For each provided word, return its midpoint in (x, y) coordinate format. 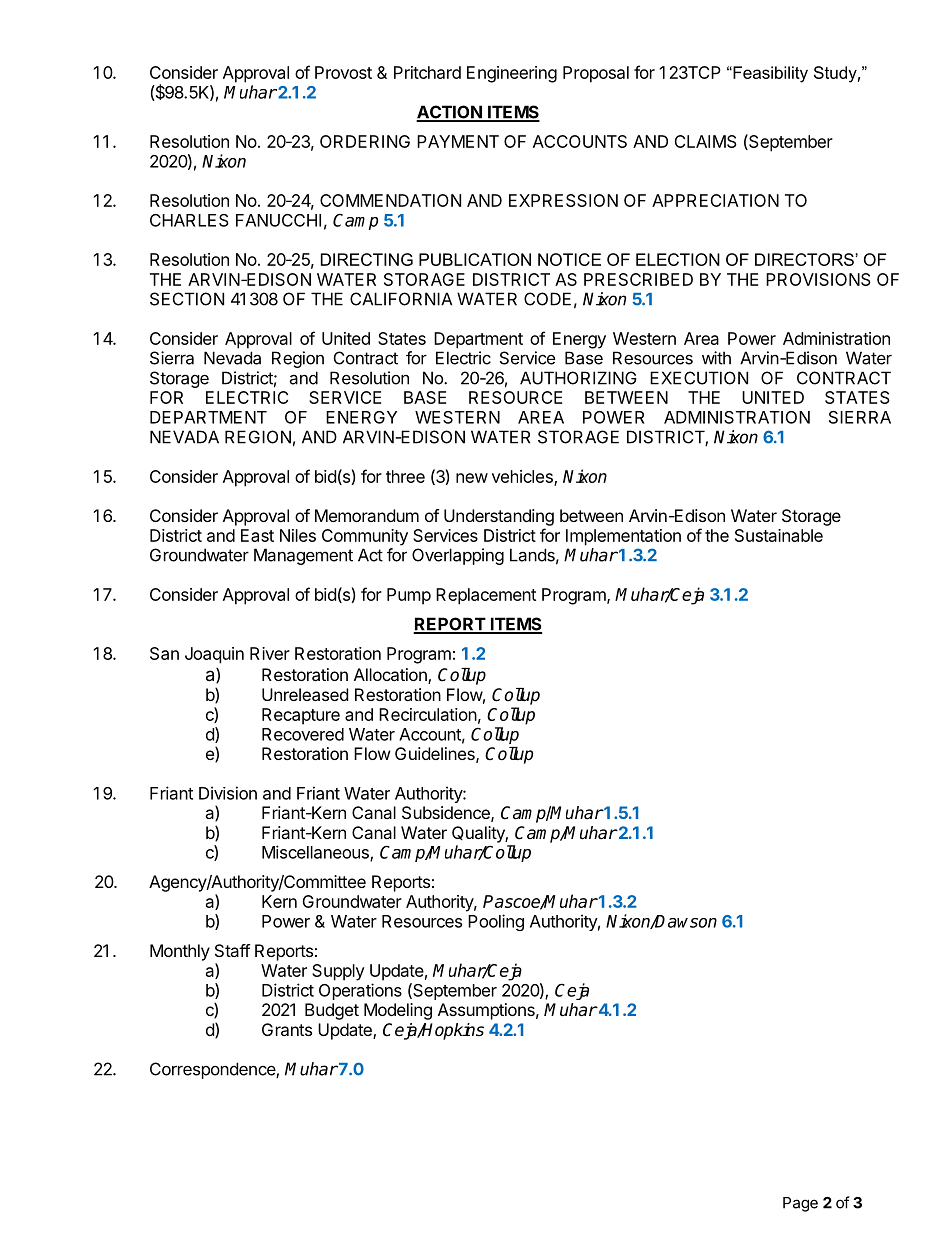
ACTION (450, 113)
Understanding (499, 517)
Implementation (623, 537)
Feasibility (769, 74)
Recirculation (428, 714)
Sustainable (779, 535)
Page (800, 1204)
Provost (343, 72)
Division (228, 793)
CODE (547, 299)
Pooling (496, 922)
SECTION (187, 299)
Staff (232, 950)
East (257, 535)
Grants (287, 1029)
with (716, 358)
